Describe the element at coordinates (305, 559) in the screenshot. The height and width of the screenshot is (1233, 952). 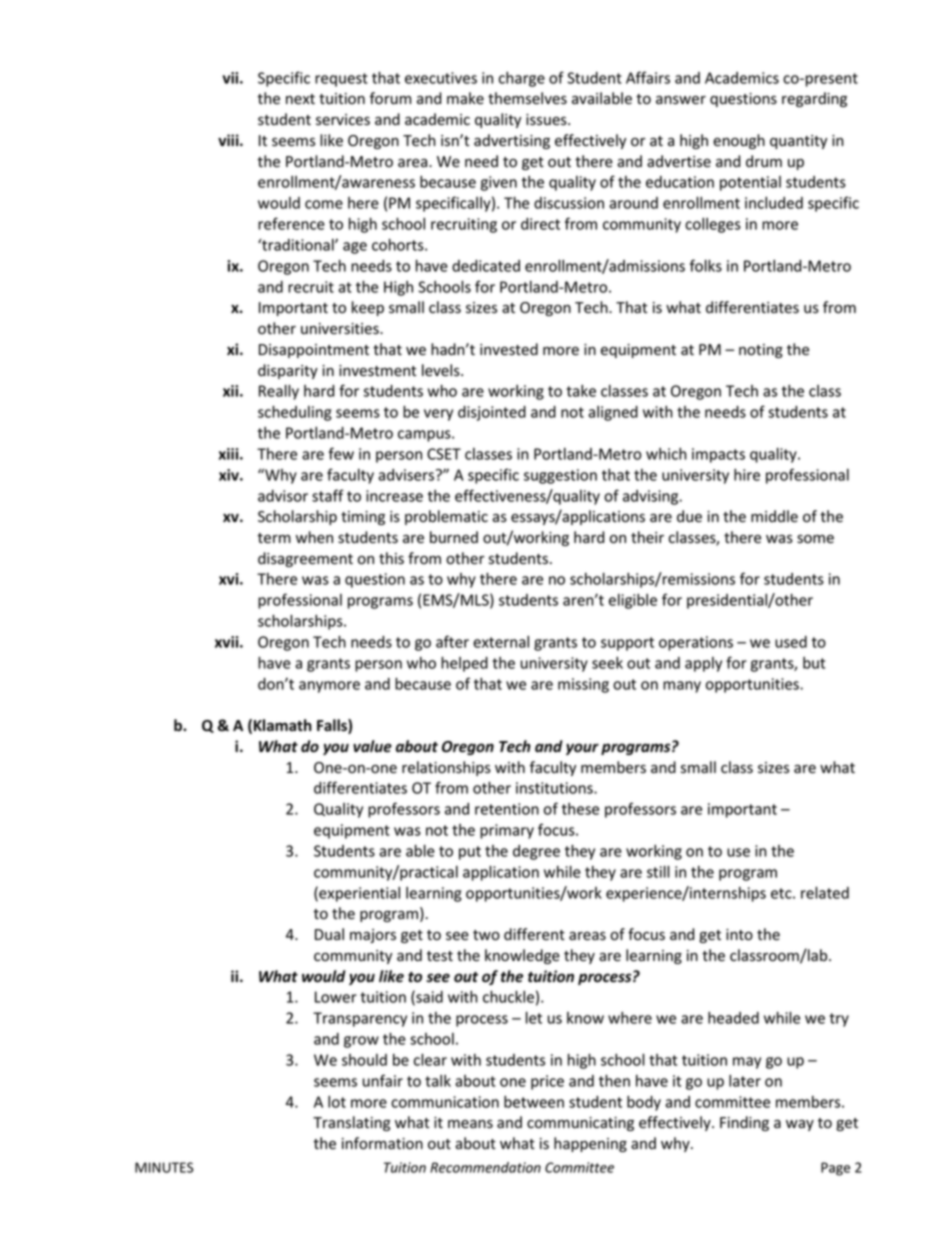
I see `disagreement` at that location.
